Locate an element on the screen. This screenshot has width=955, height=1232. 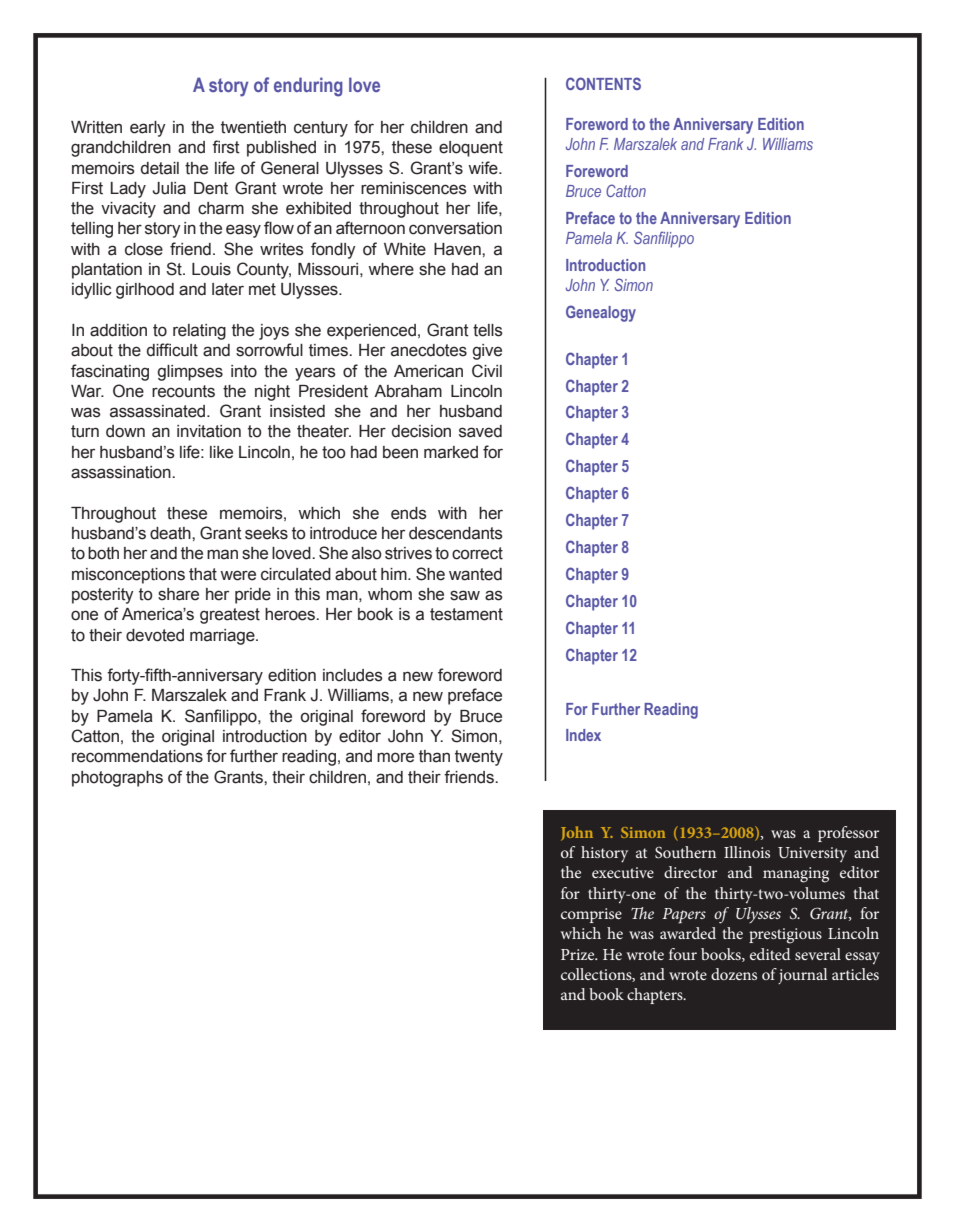
eloquent is located at coordinates (471, 149).
